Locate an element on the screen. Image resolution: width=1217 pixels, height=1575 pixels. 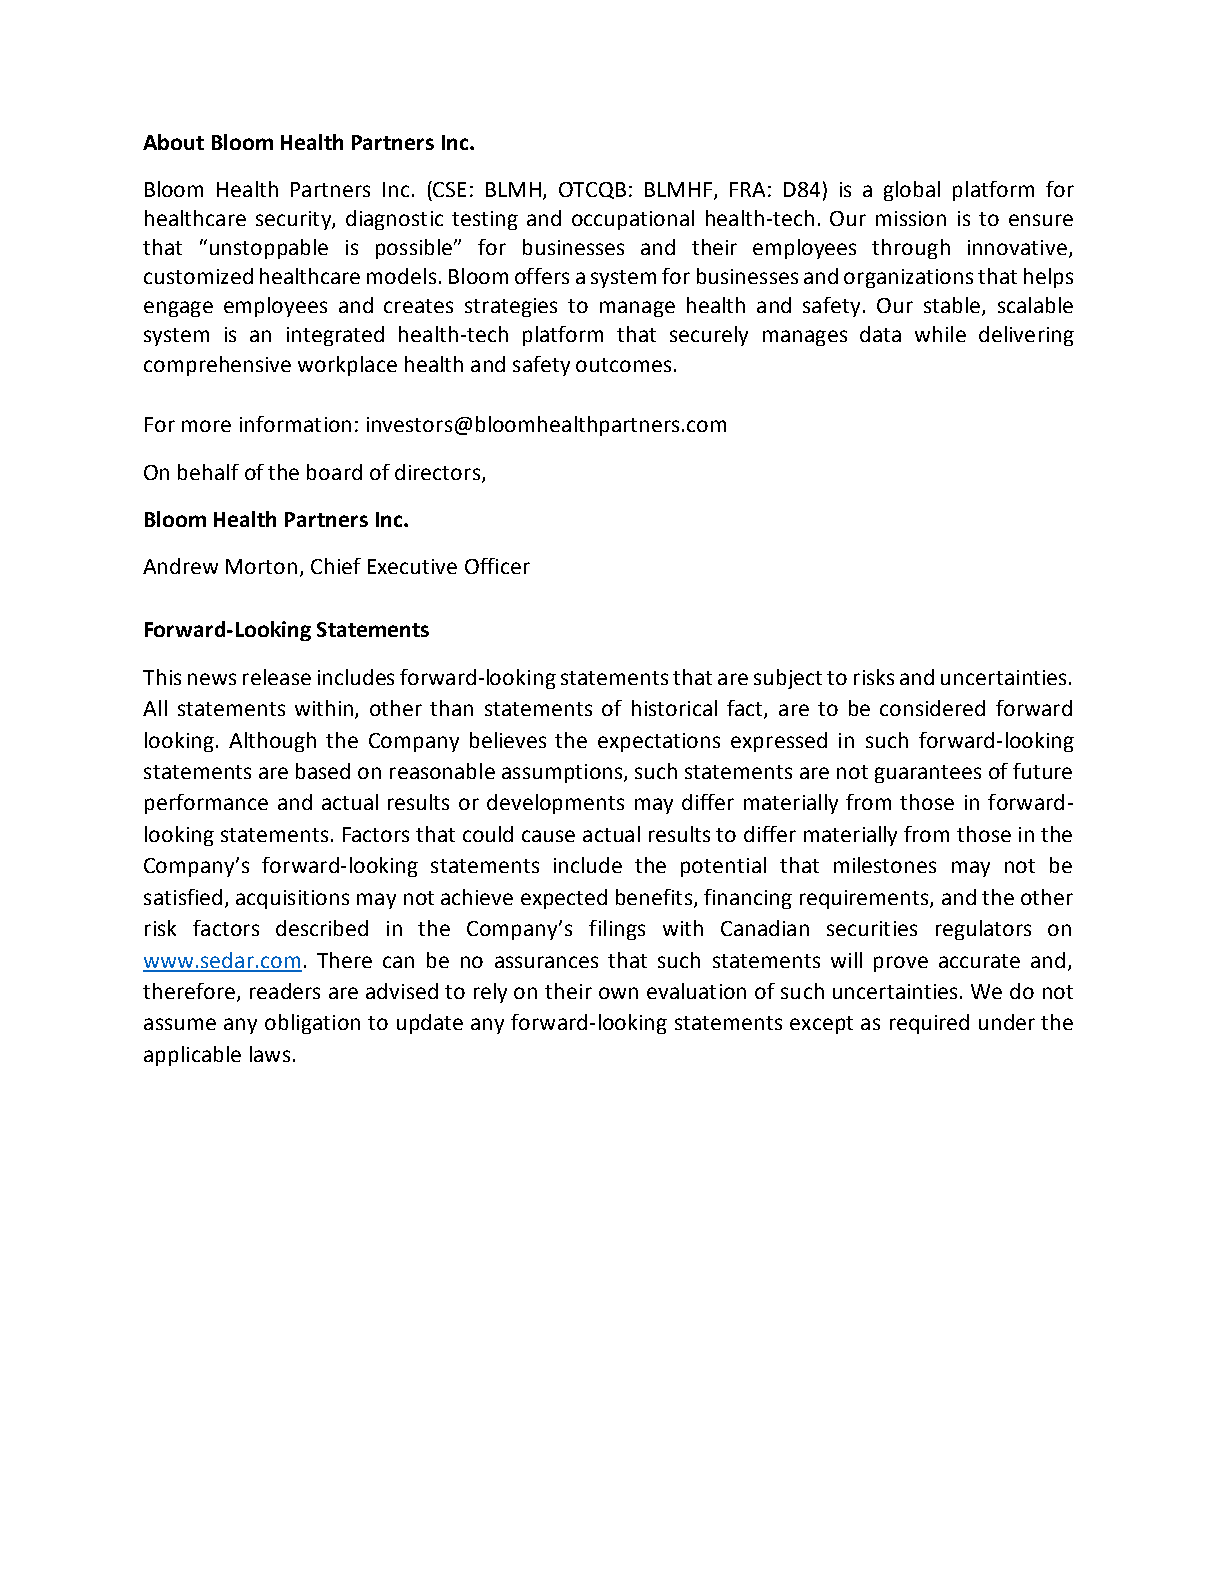
performance is located at coordinates (206, 804).
